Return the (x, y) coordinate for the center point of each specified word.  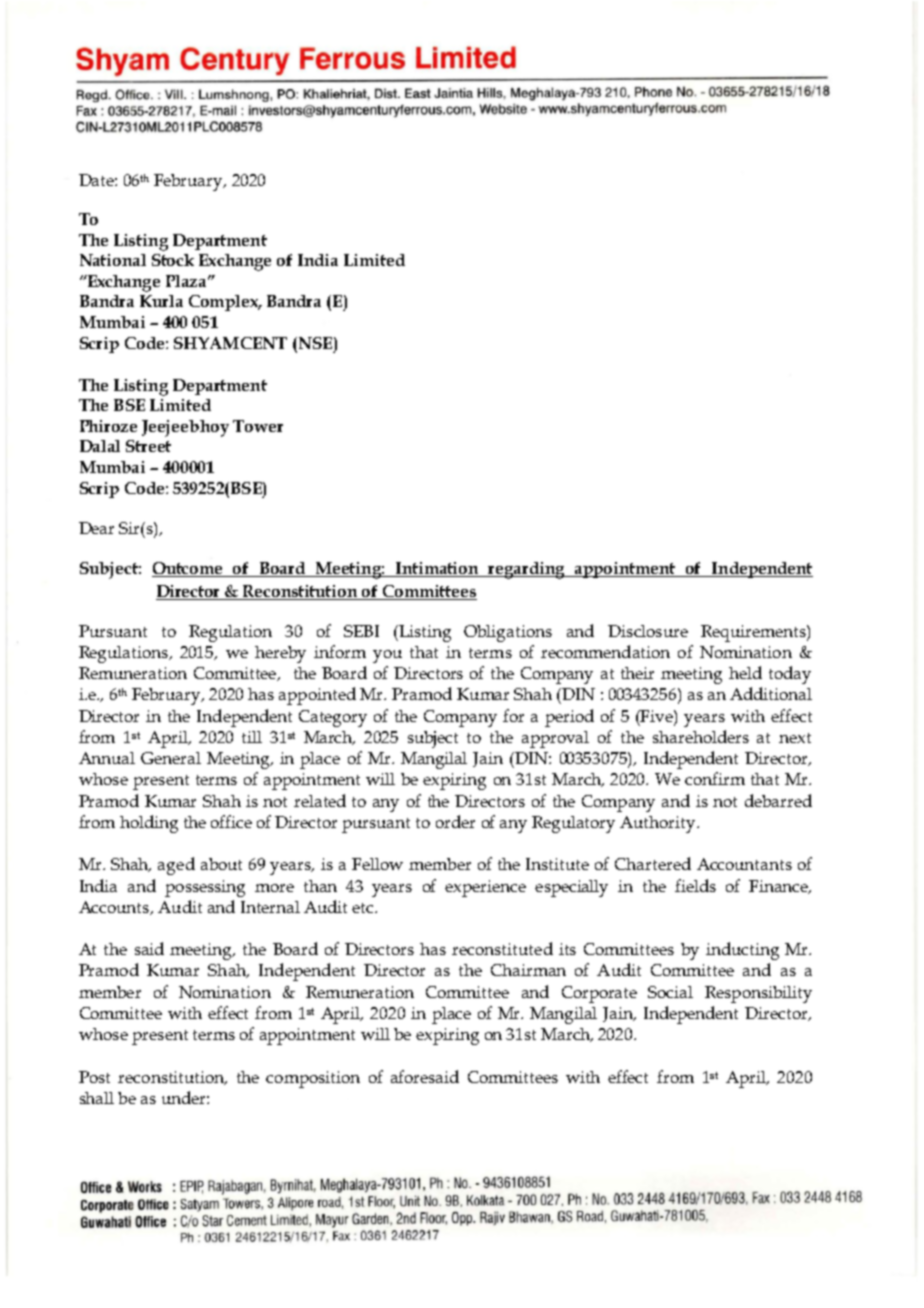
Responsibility (758, 994)
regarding (527, 570)
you (387, 656)
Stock (173, 260)
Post (94, 1077)
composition (313, 1079)
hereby (280, 654)
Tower (258, 426)
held (745, 672)
